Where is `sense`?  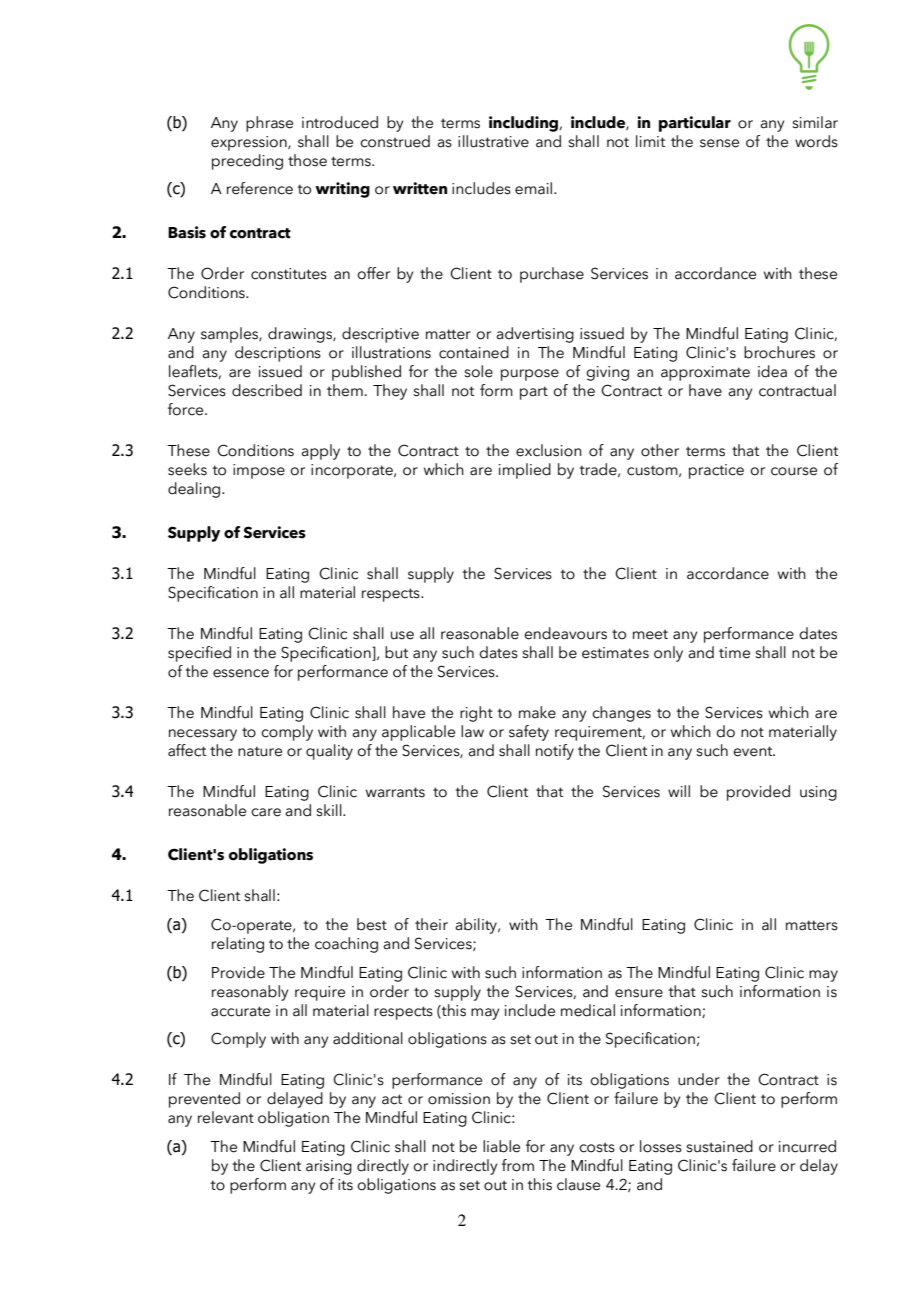
sense is located at coordinates (719, 143).
